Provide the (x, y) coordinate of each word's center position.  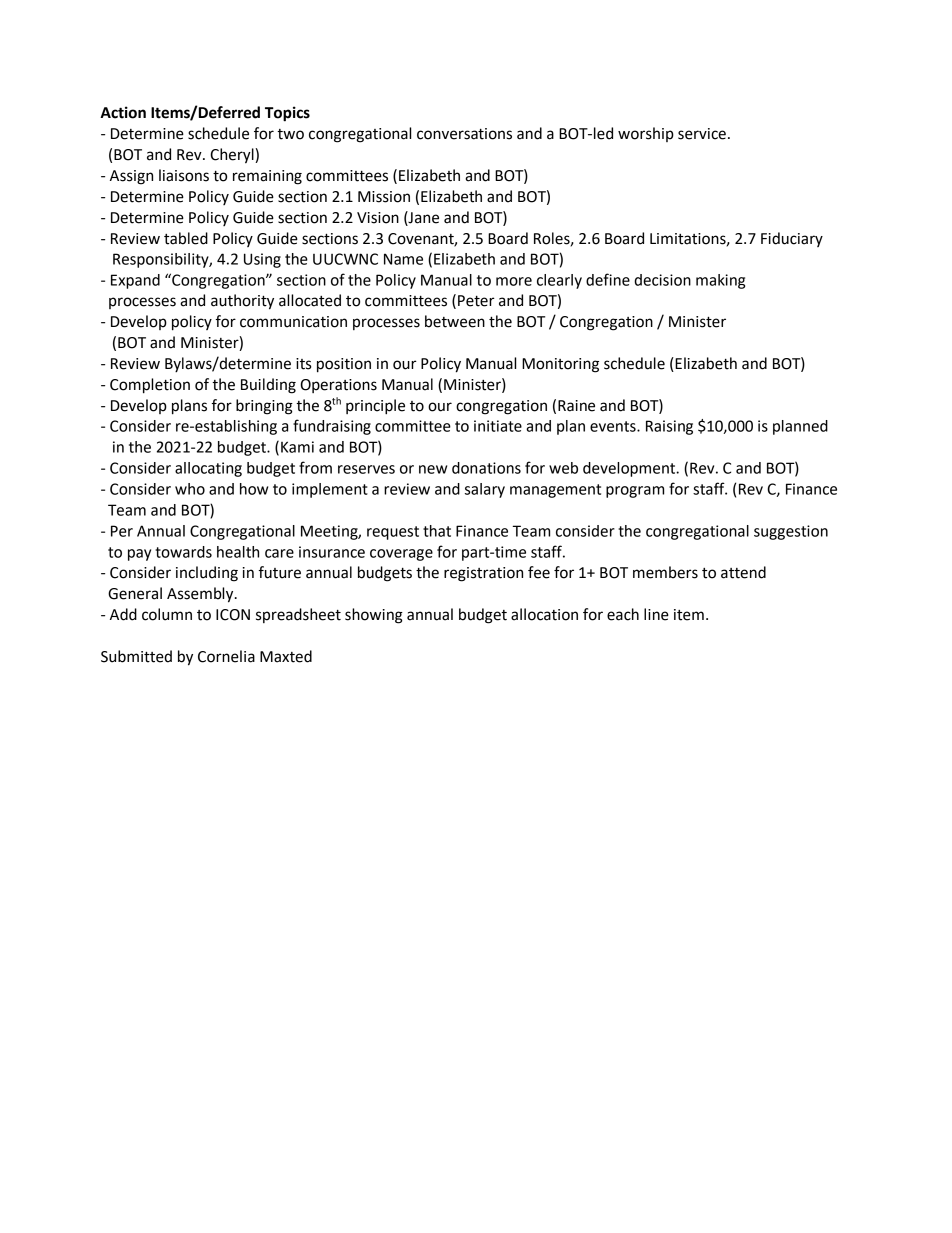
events (614, 426)
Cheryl (233, 156)
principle (375, 407)
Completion (150, 386)
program (635, 492)
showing (374, 616)
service (702, 134)
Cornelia (226, 656)
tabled (186, 238)
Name (403, 259)
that (437, 531)
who (190, 489)
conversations (464, 134)
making (720, 281)
